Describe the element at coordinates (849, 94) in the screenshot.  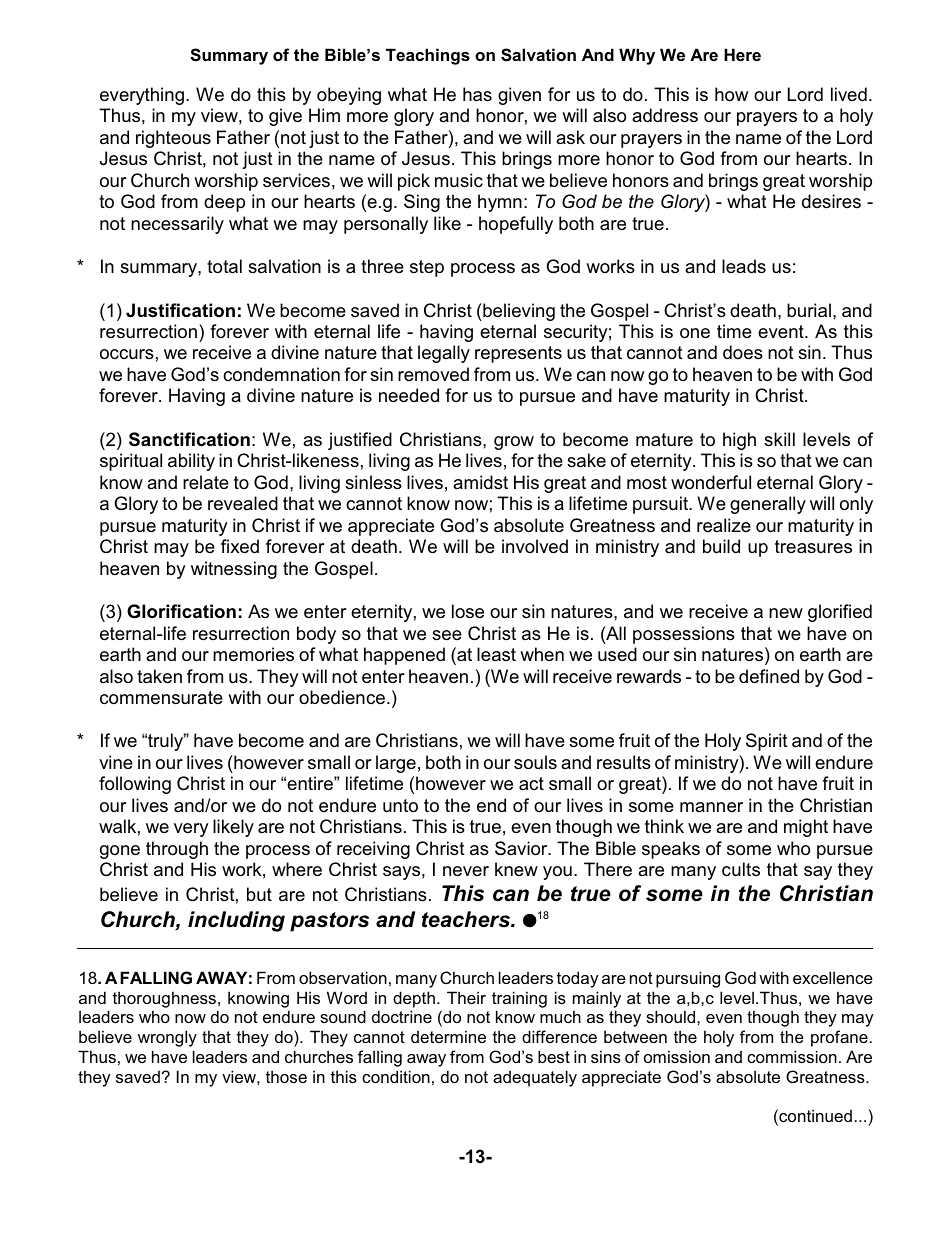
I see `lived` at that location.
